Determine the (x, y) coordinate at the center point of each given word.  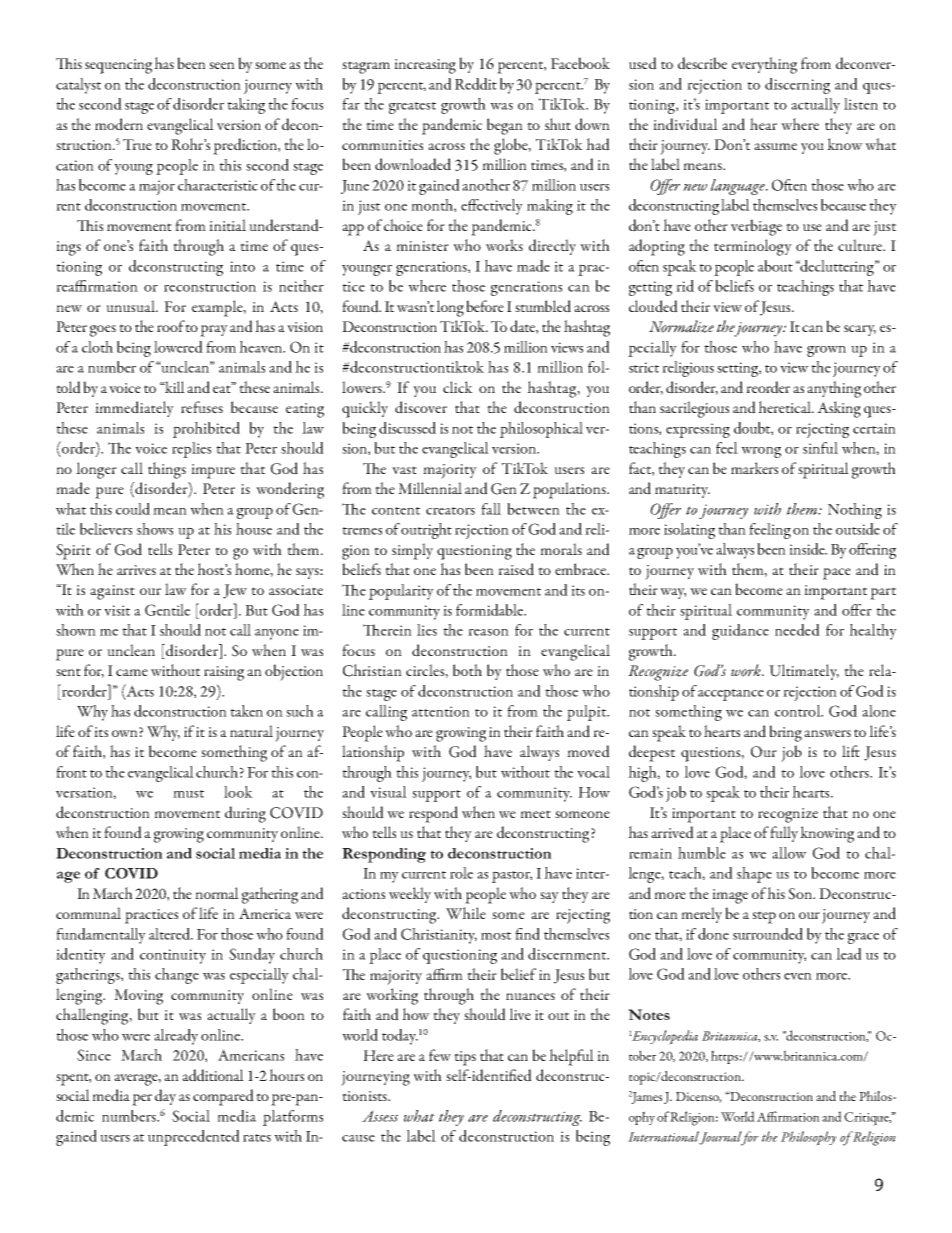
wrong (761, 452)
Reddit (476, 84)
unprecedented (194, 1138)
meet (535, 814)
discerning (797, 86)
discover (421, 407)
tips (465, 1058)
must (188, 794)
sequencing (118, 66)
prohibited (206, 430)
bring (785, 733)
